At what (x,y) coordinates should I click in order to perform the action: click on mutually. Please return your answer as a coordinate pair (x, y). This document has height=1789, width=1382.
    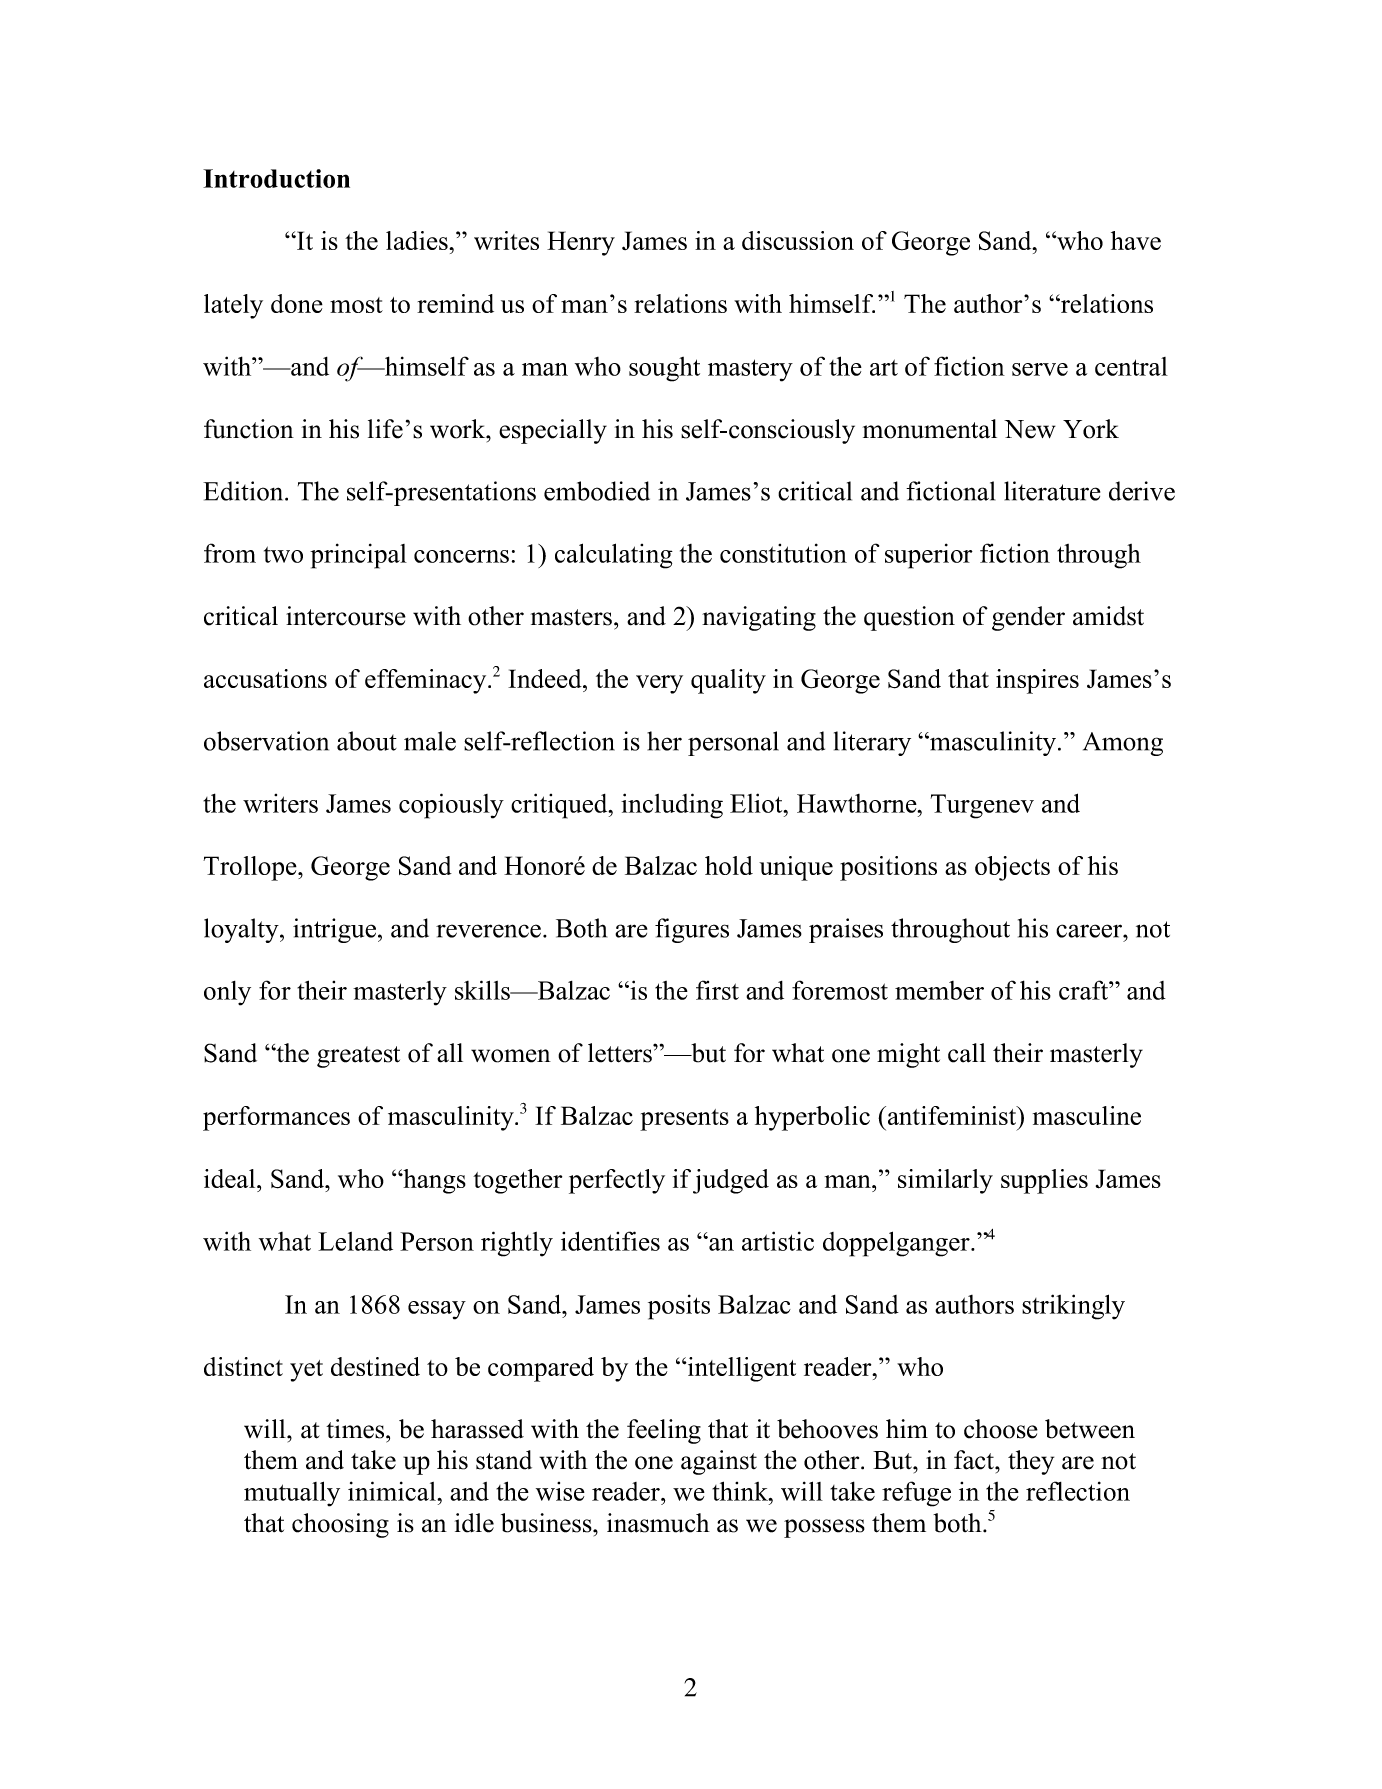
    Looking at the image, I should click on (292, 1494).
